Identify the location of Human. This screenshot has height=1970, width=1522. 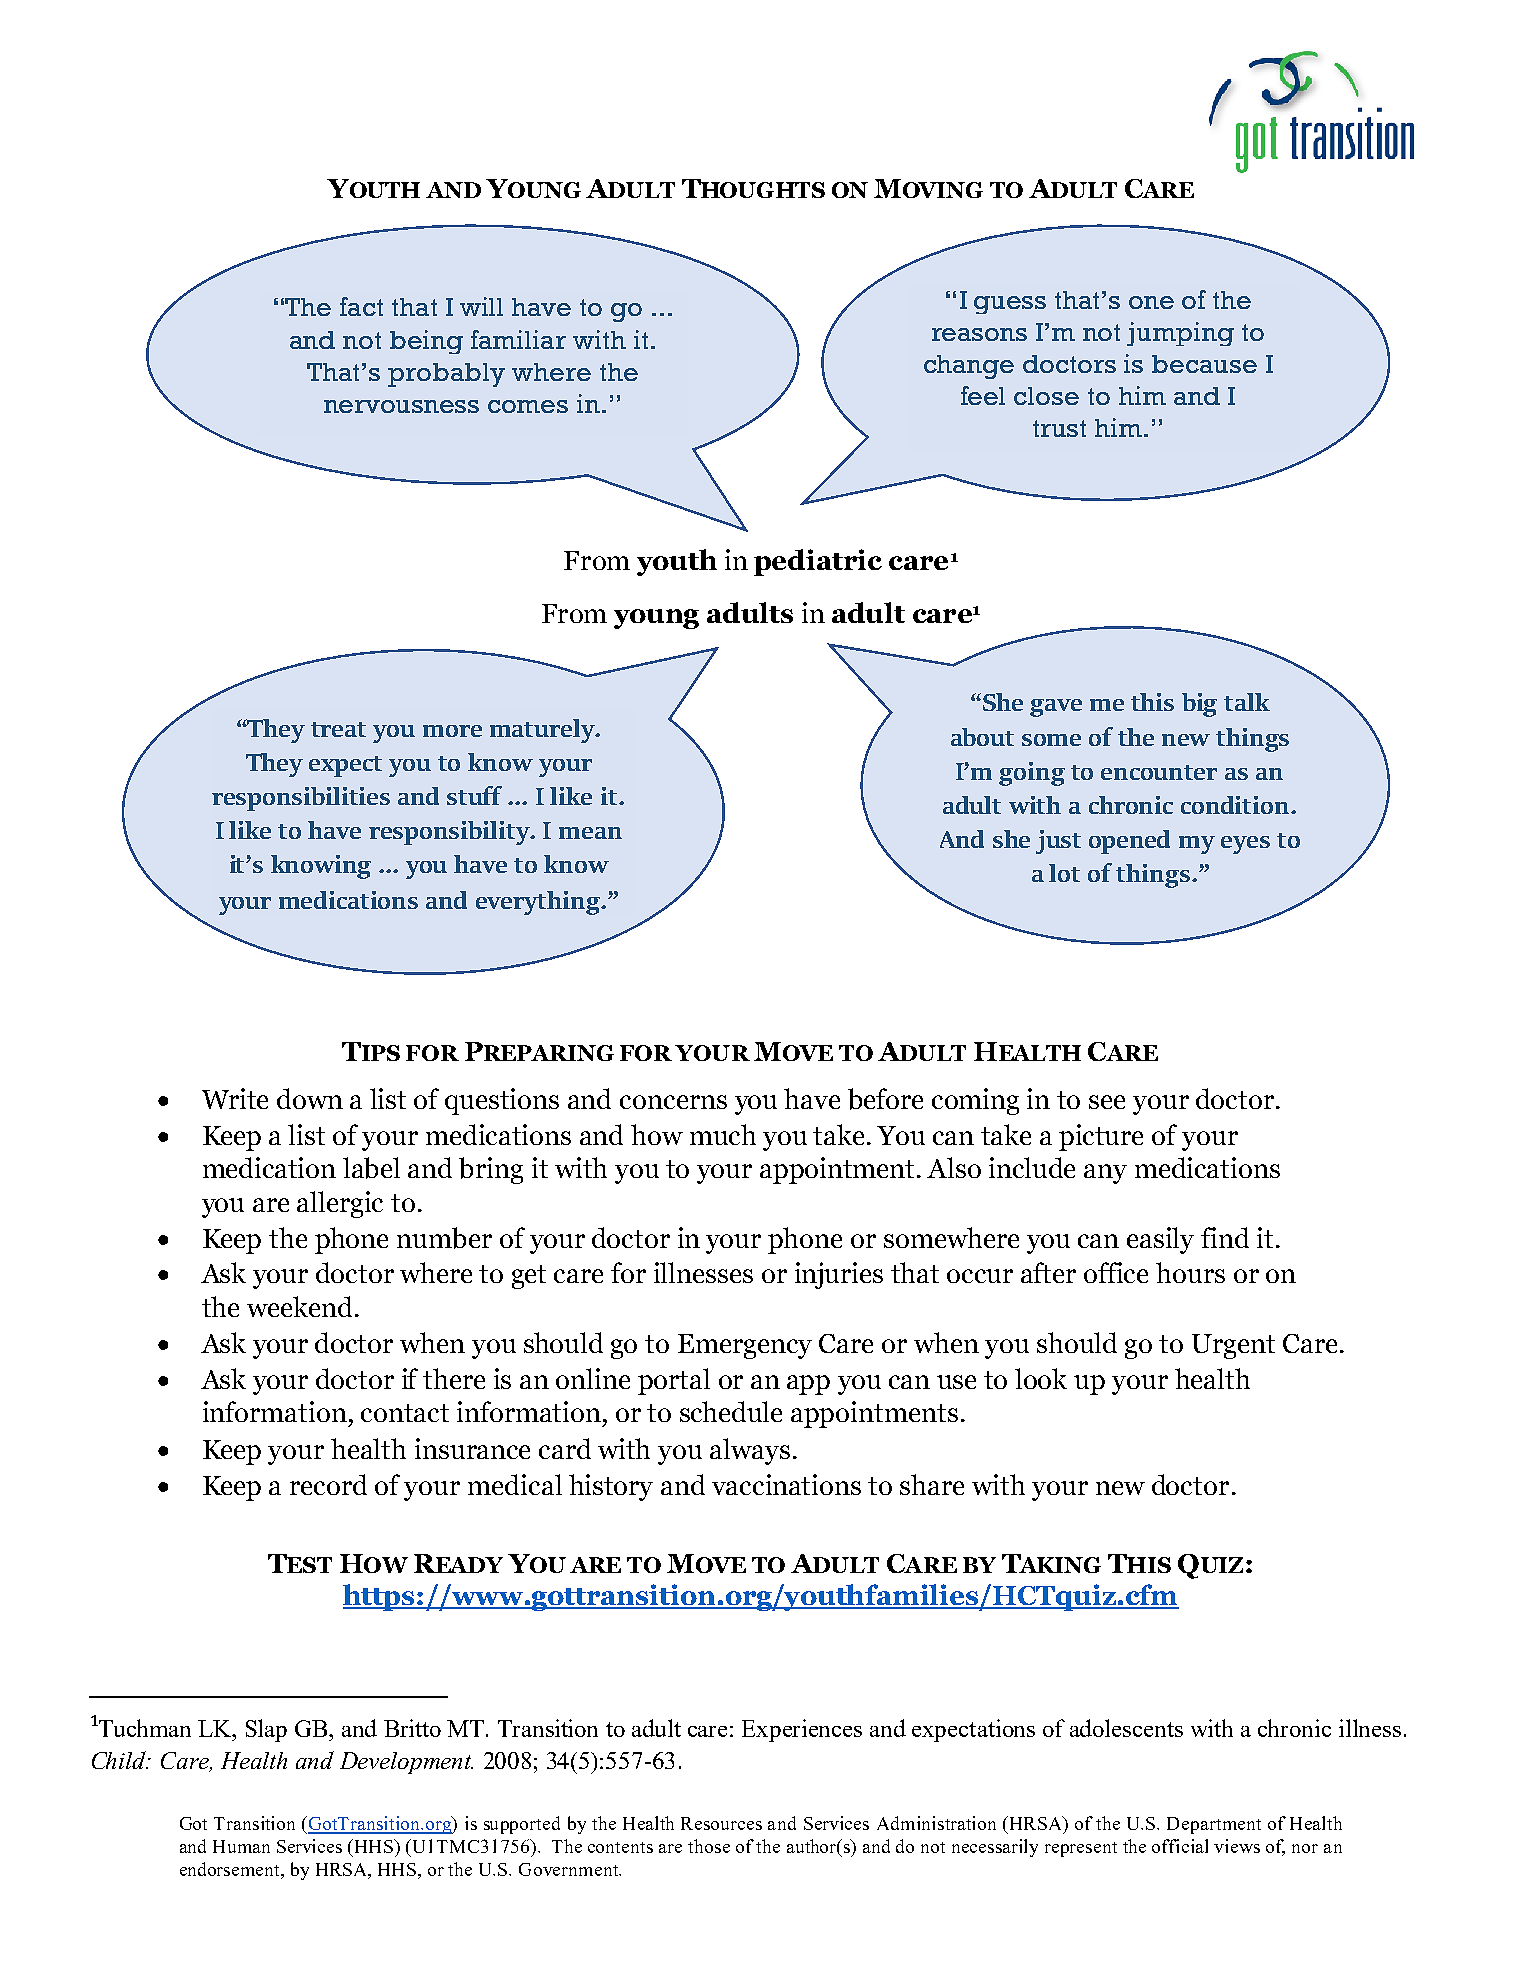
(241, 1846).
